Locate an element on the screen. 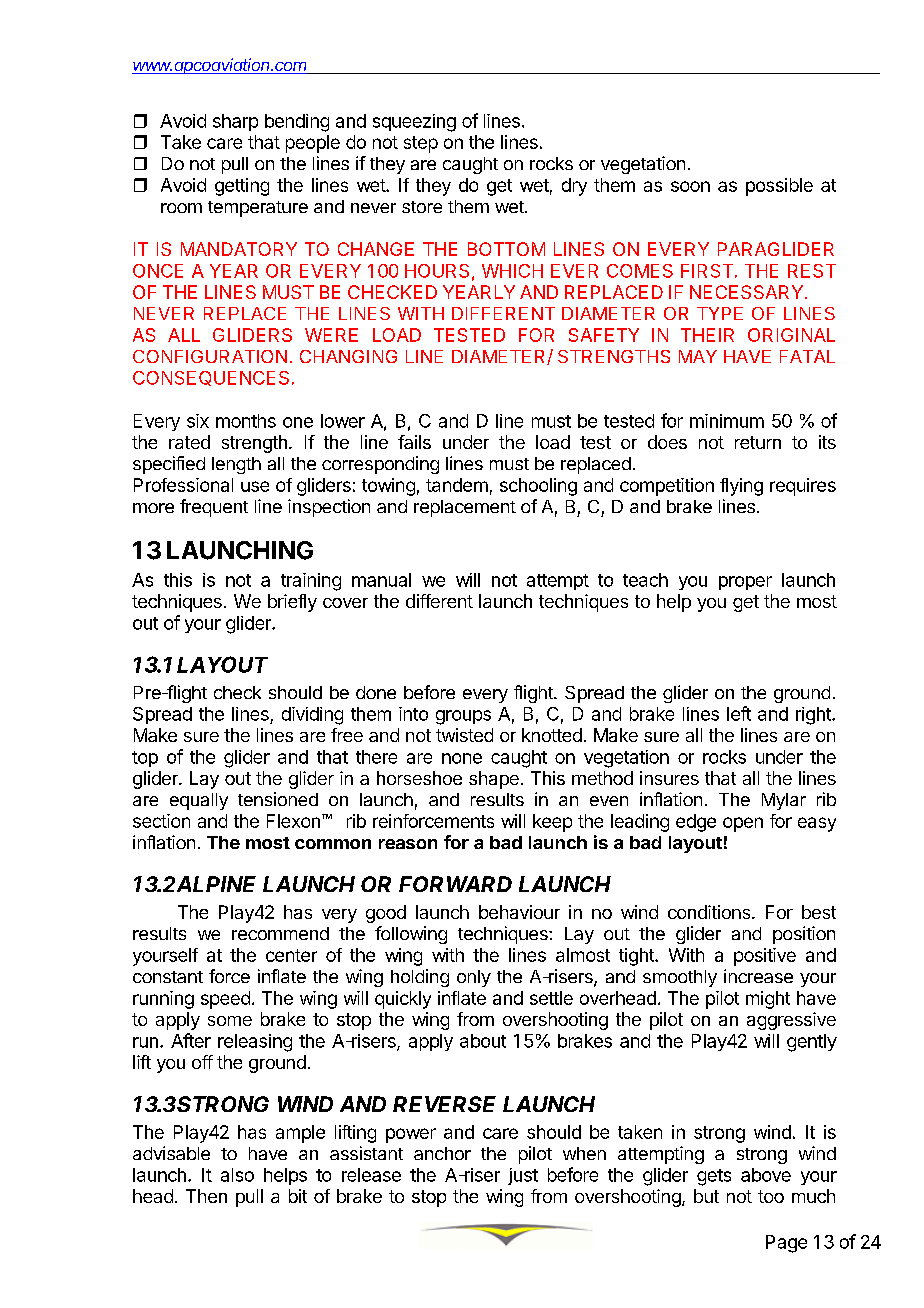  only is located at coordinates (474, 978).
